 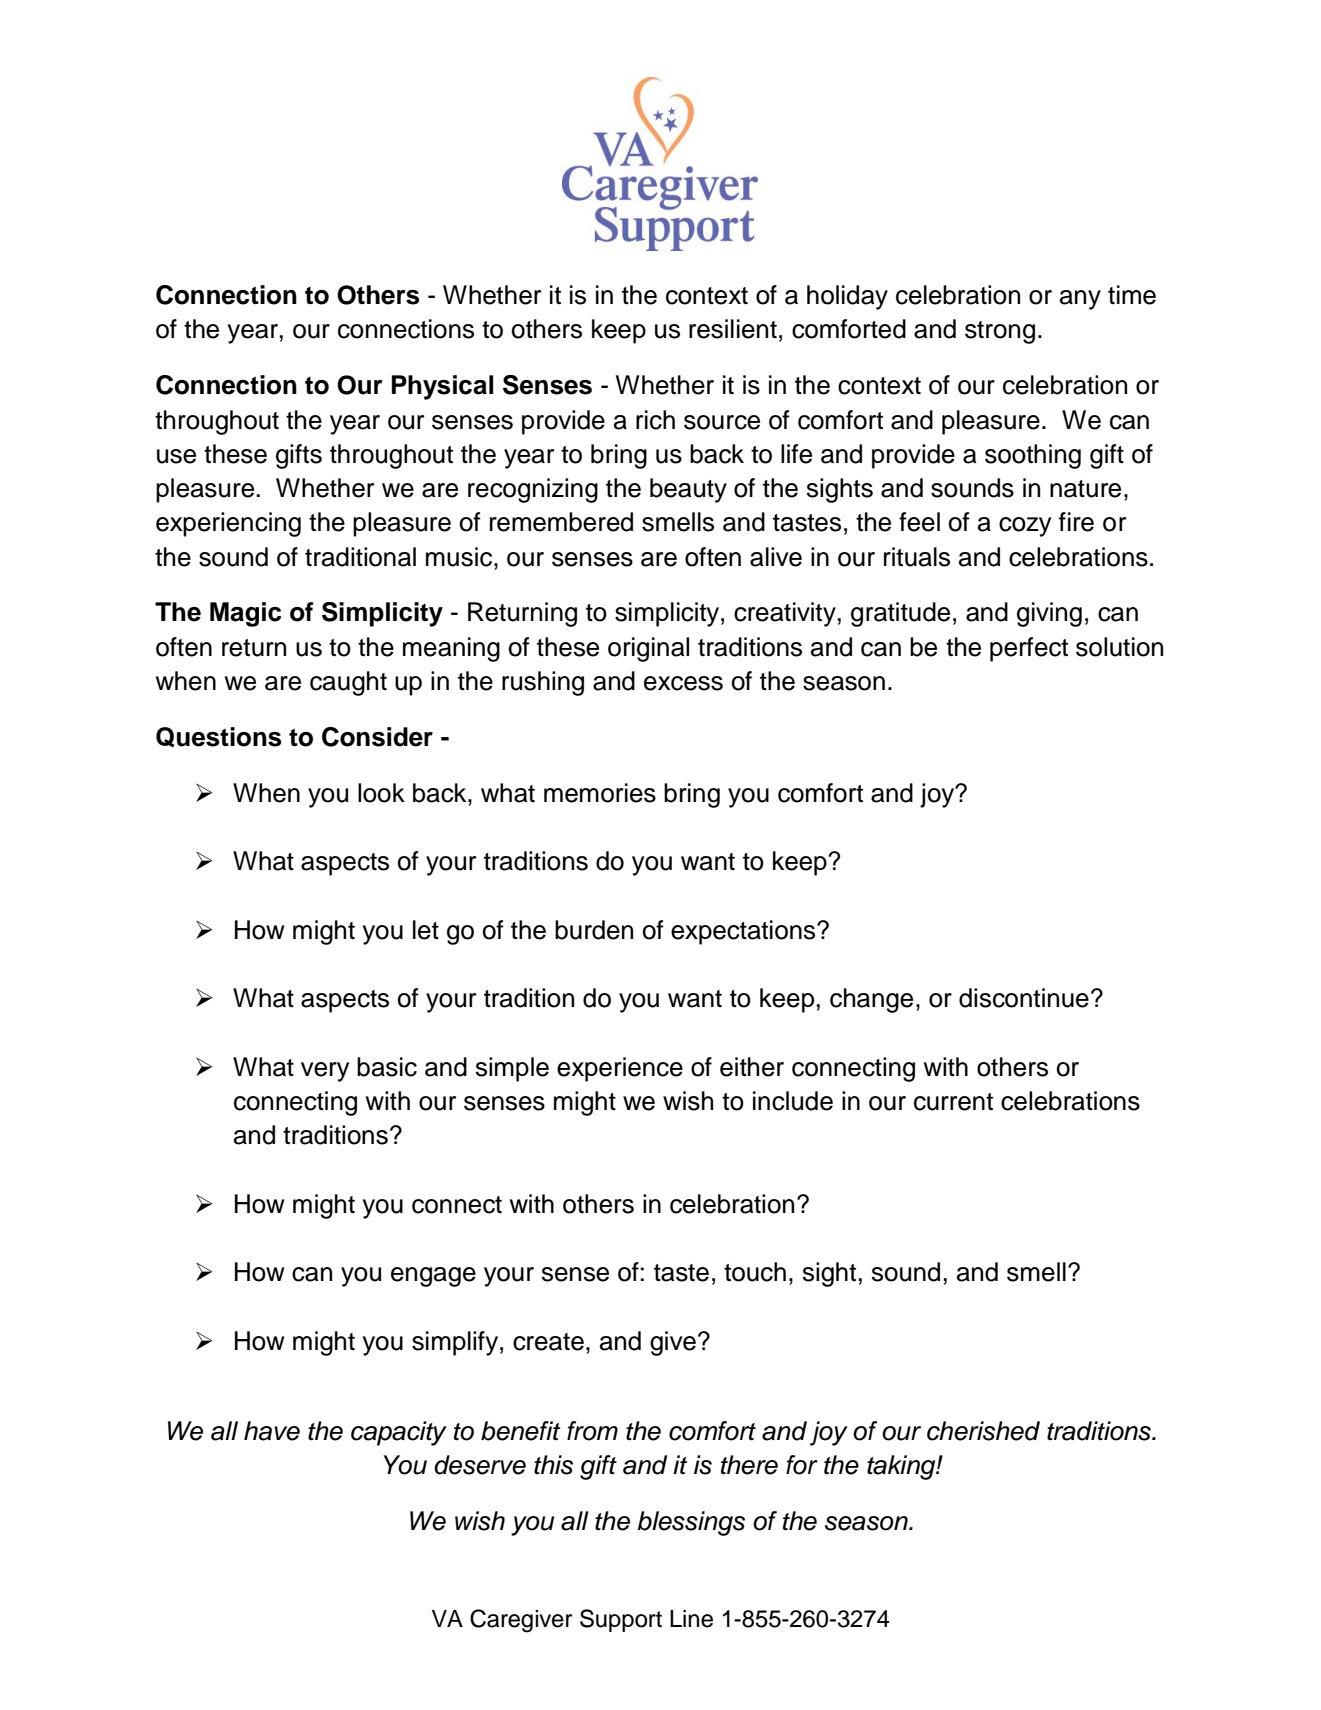 I want to click on discontinue, so click(x=1024, y=998).
